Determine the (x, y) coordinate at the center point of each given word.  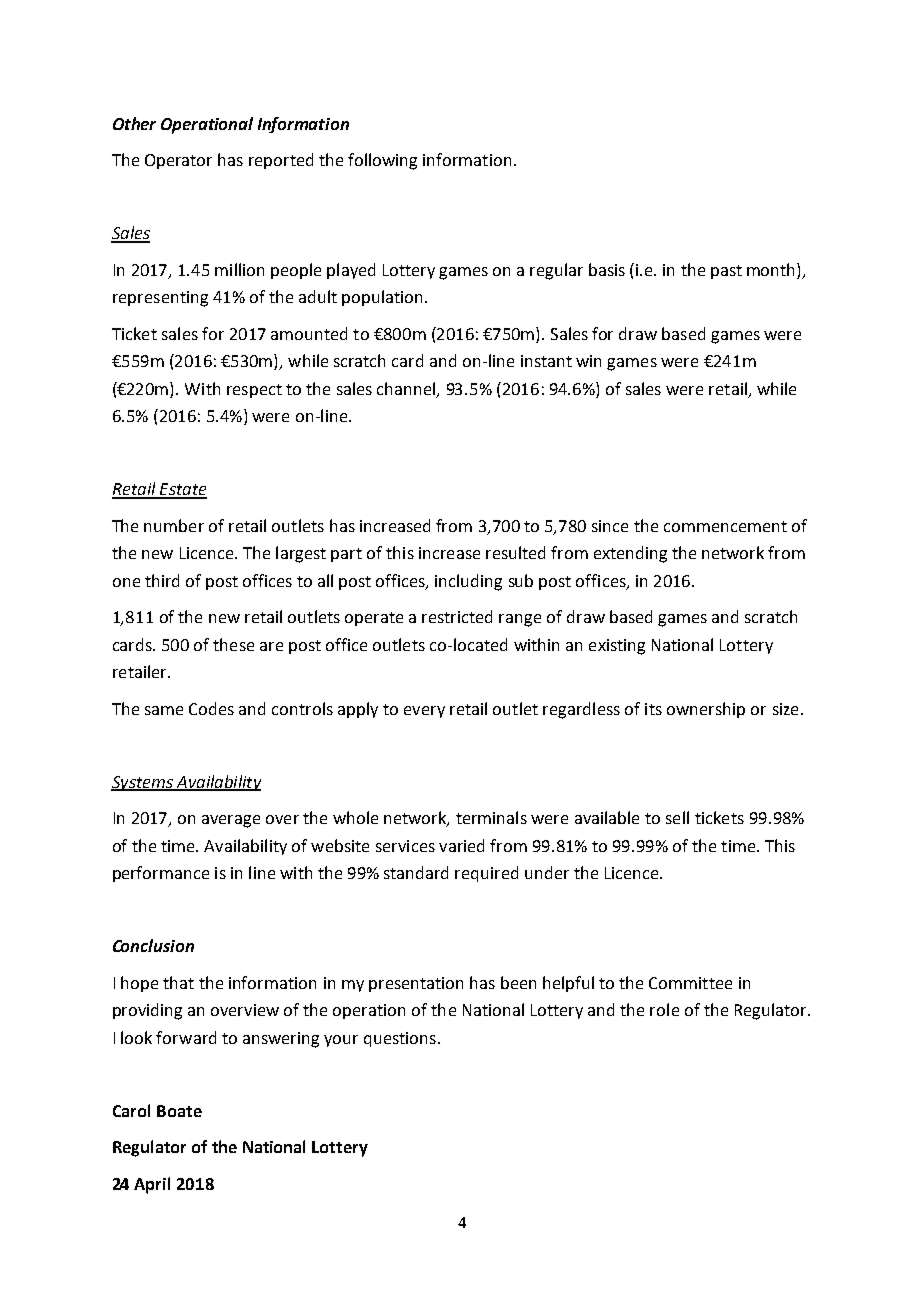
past (726, 272)
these (233, 644)
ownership (706, 710)
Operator (178, 161)
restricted (457, 616)
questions (400, 1039)
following (382, 161)
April (152, 1185)
